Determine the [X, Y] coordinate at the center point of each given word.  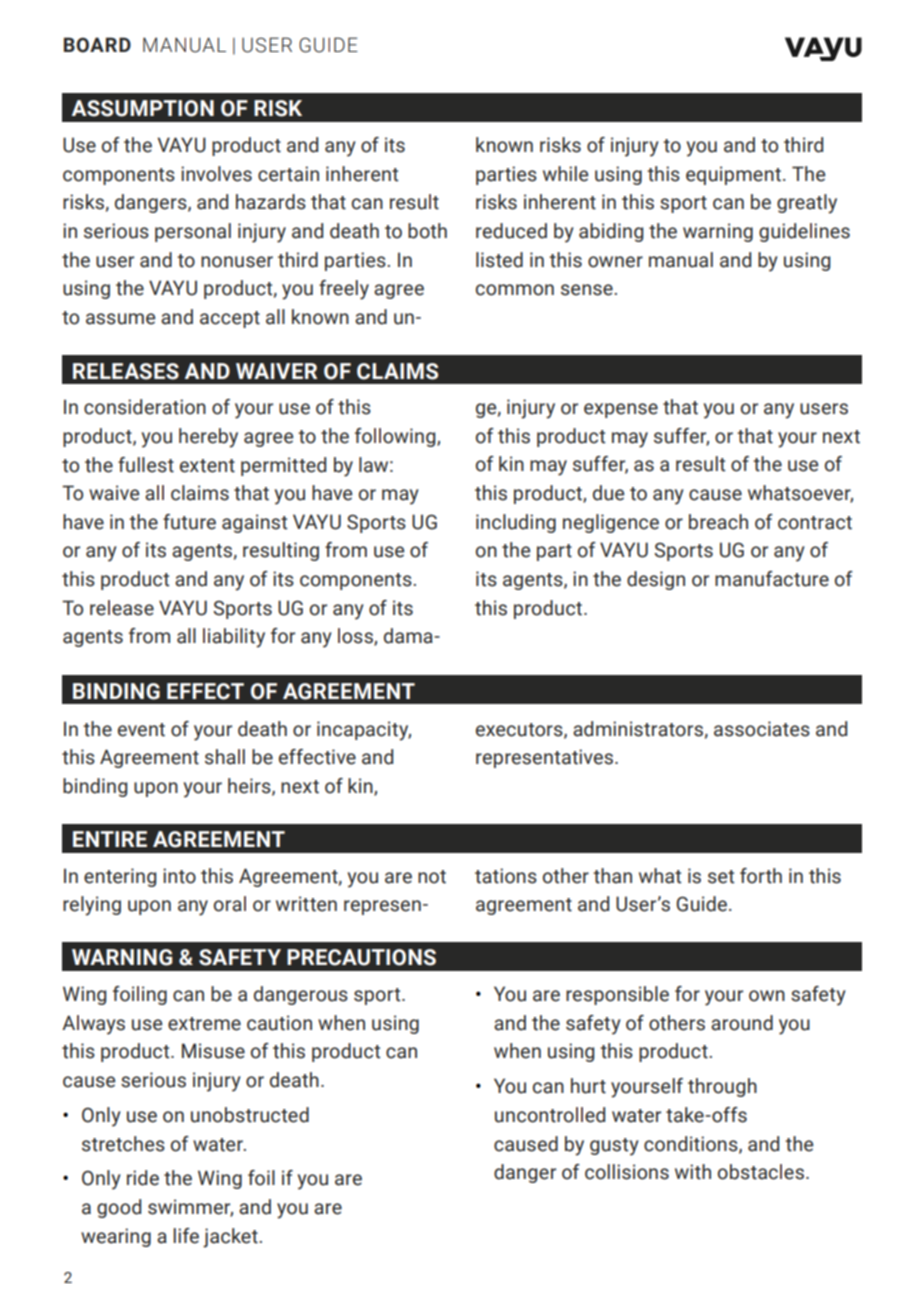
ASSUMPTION [143, 108]
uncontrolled [550, 1115]
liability [234, 638]
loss [356, 637]
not [432, 877]
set [721, 877]
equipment [733, 175]
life [186, 1236]
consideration [145, 407]
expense [621, 410]
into [179, 876]
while [565, 174]
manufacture [772, 579]
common [515, 290]
